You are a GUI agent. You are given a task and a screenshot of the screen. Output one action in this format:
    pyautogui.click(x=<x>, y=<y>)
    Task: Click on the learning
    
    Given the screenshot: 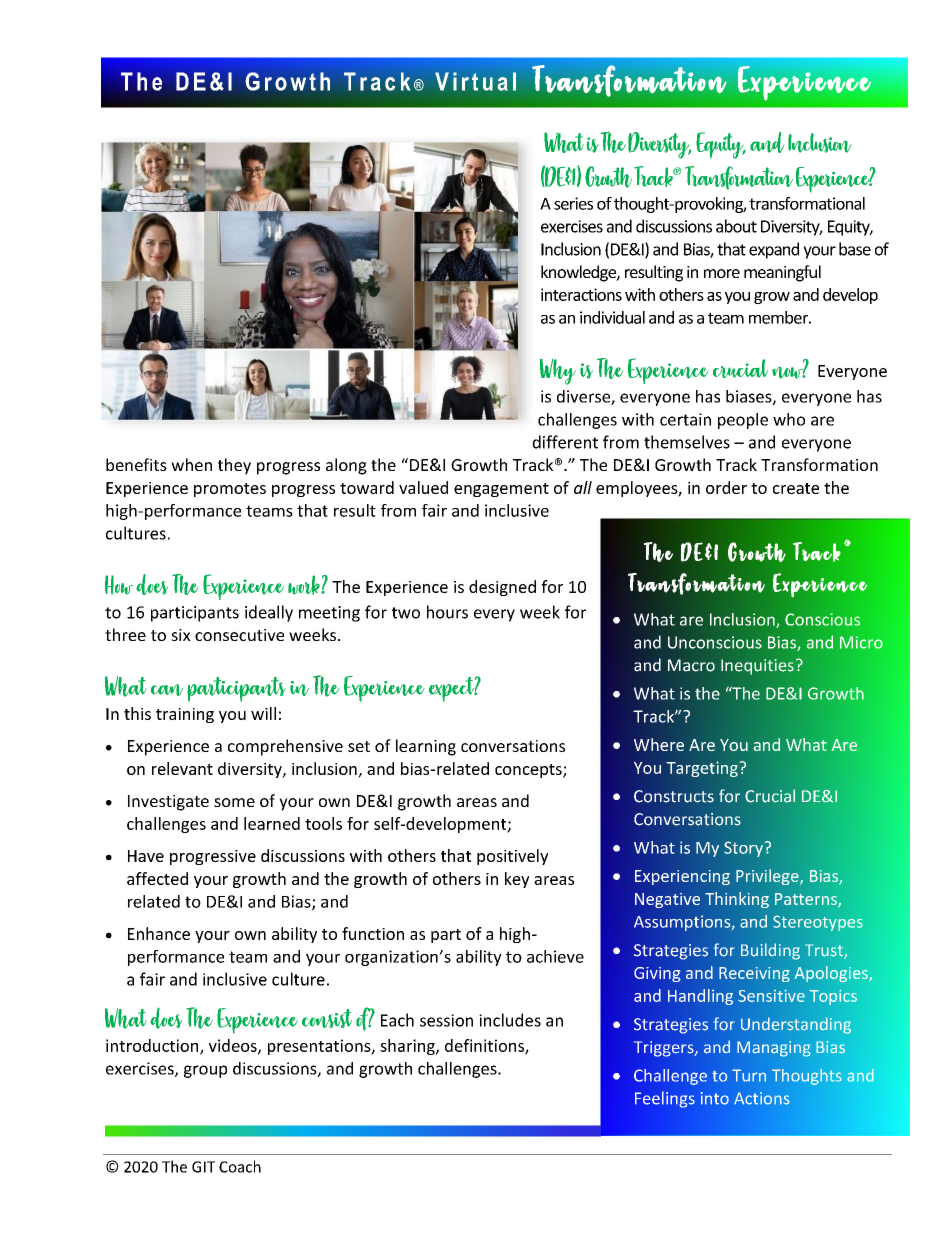 What is the action you would take?
    pyautogui.click(x=426, y=747)
